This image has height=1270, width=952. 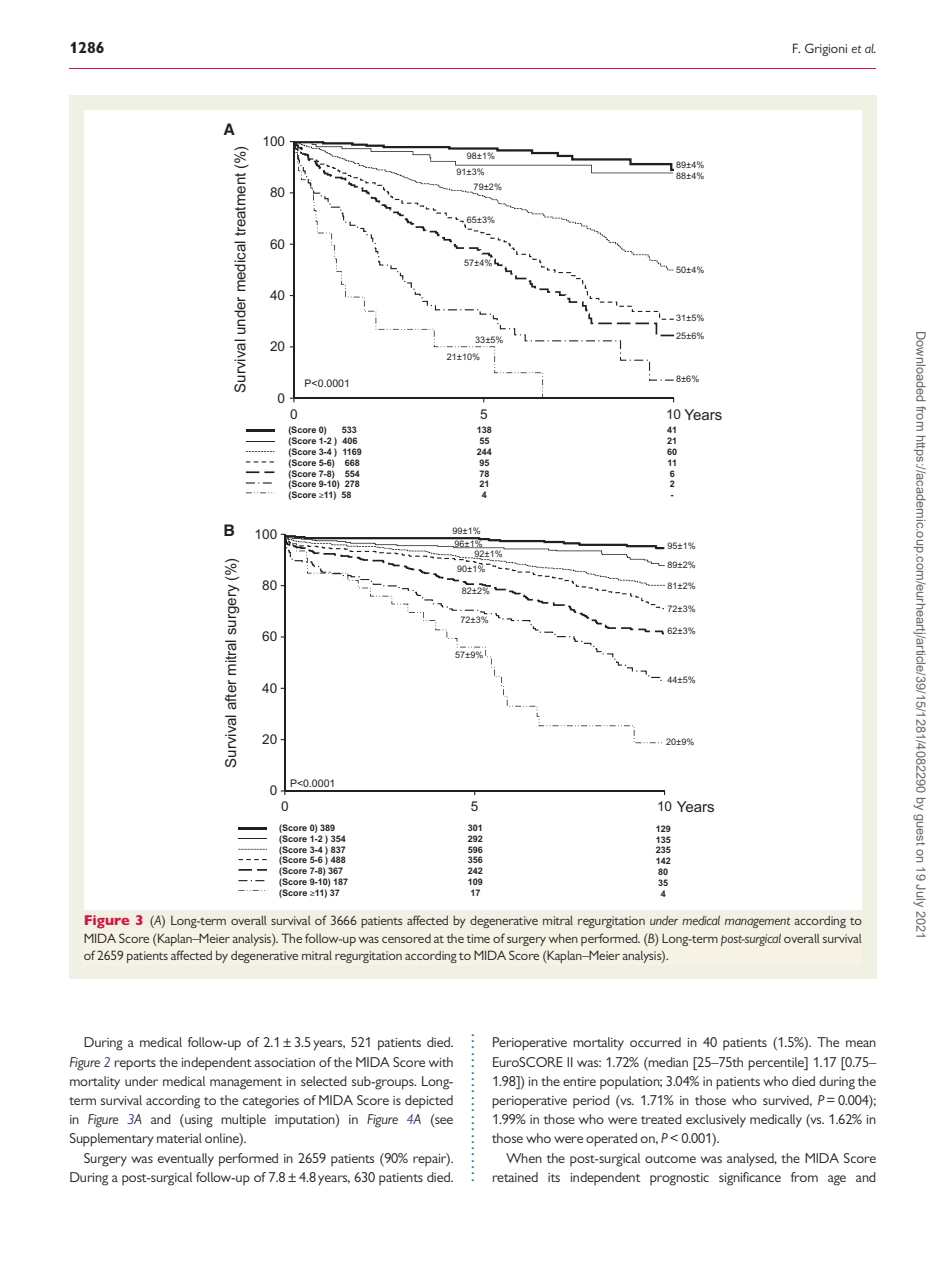 I want to click on occurred, so click(x=655, y=1042).
